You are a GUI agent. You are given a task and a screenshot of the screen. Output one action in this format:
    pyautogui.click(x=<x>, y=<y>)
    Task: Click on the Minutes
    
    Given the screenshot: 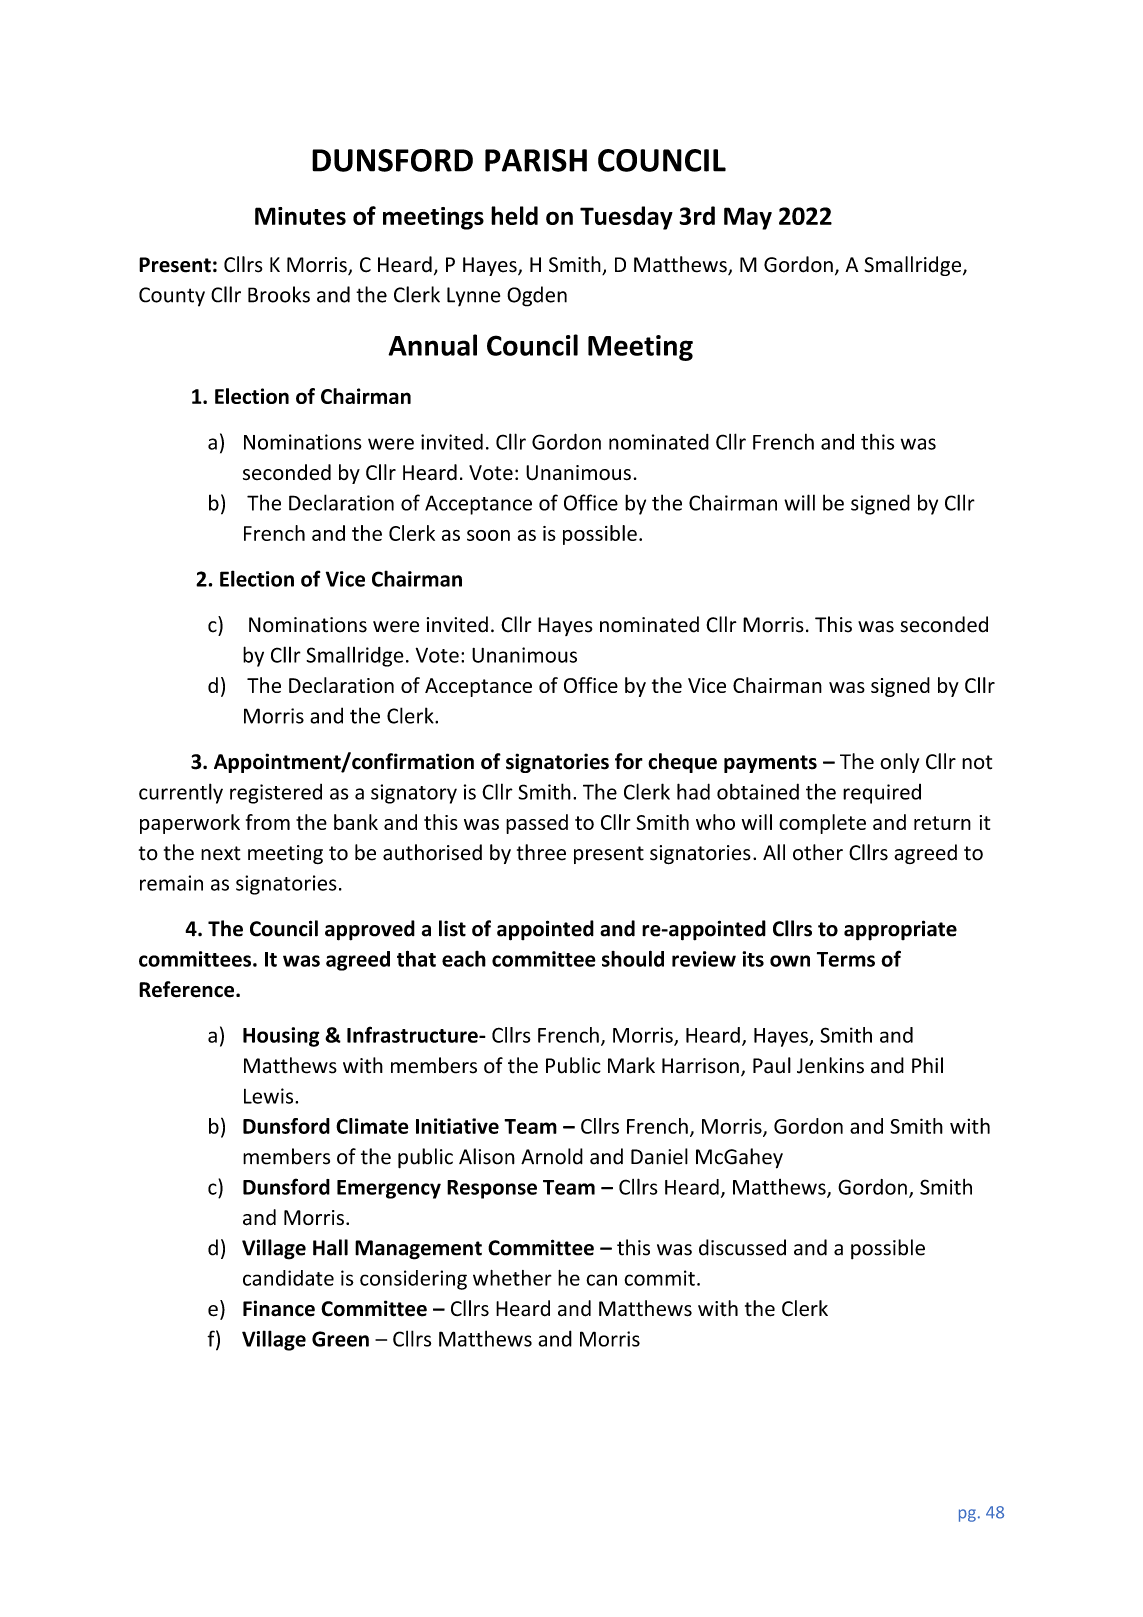 What is the action you would take?
    pyautogui.click(x=300, y=216)
